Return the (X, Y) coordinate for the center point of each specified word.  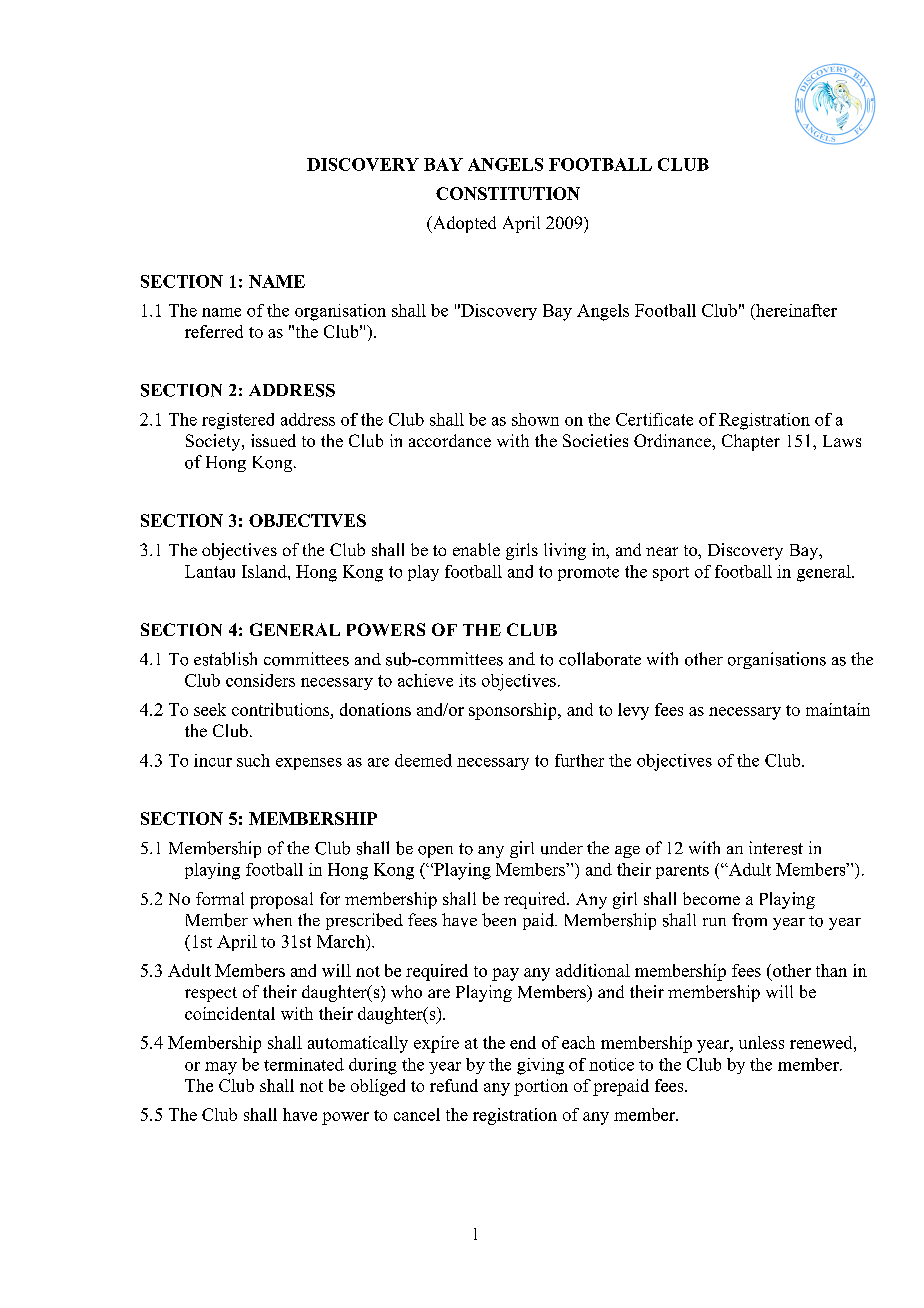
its (467, 680)
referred (214, 331)
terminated (304, 1064)
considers (260, 680)
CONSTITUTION (508, 193)
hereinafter (795, 310)
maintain (838, 709)
